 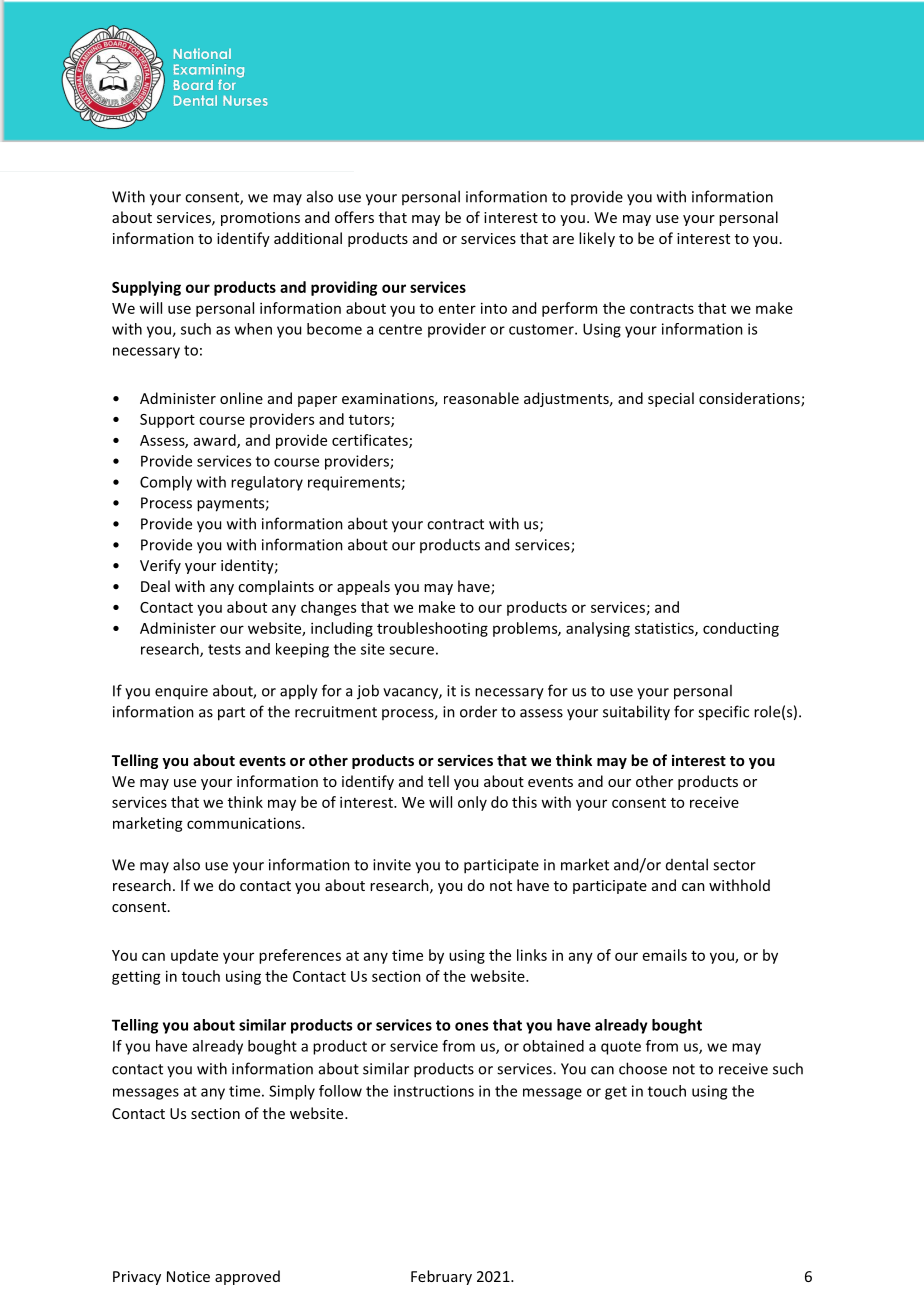 I want to click on emails, so click(x=665, y=955).
